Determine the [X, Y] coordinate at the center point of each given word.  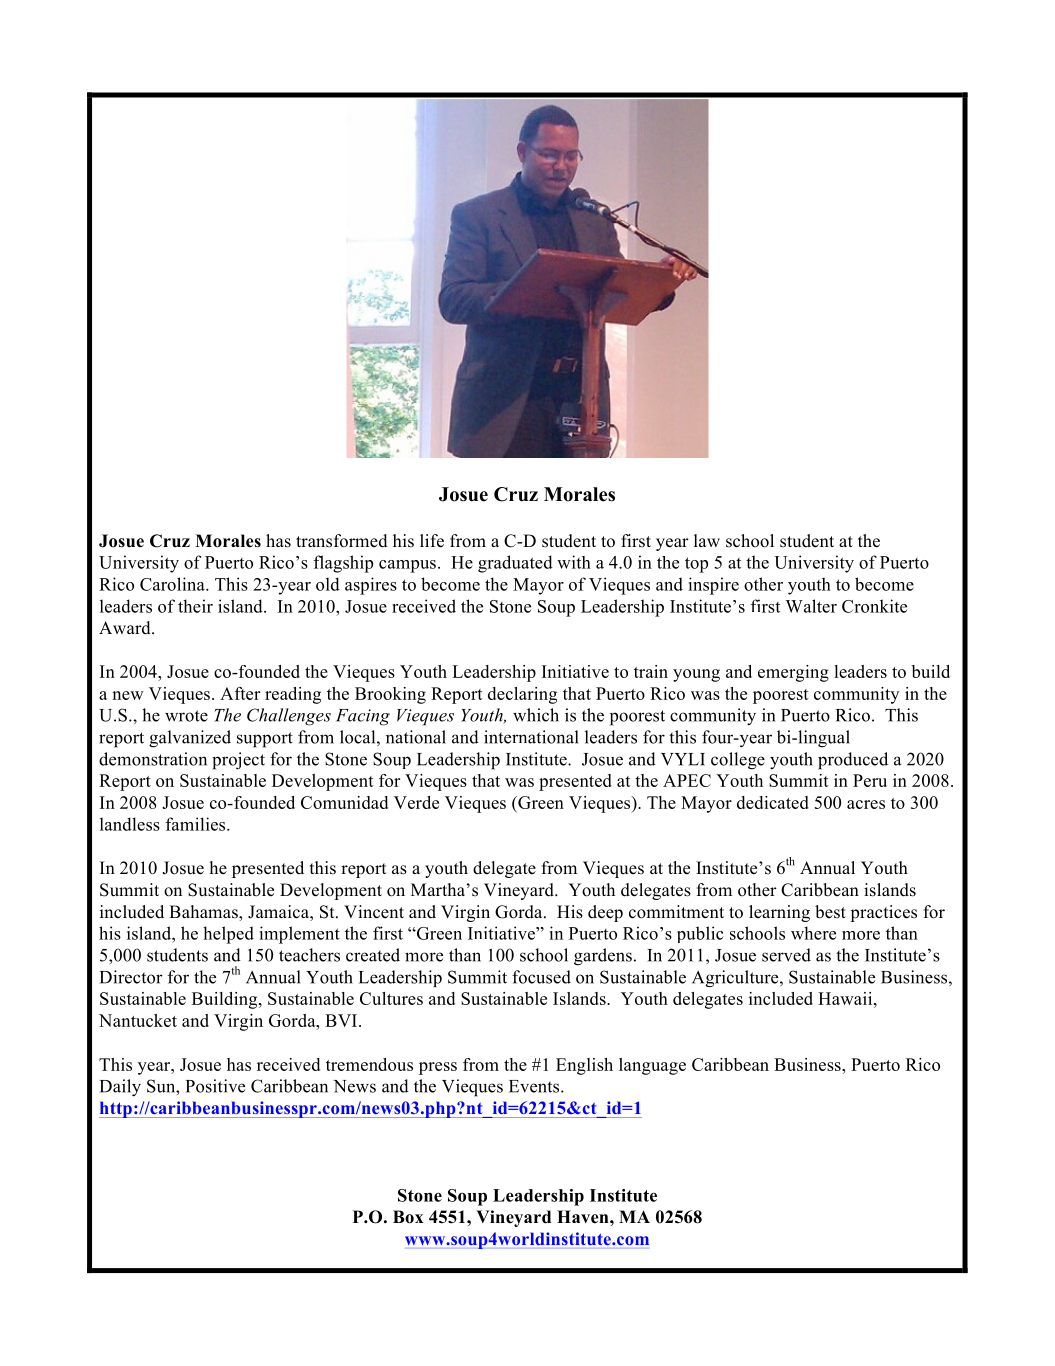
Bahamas [204, 912]
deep [605, 913]
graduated [515, 564]
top [696, 565]
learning [779, 913]
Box [408, 1217]
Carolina [173, 584]
